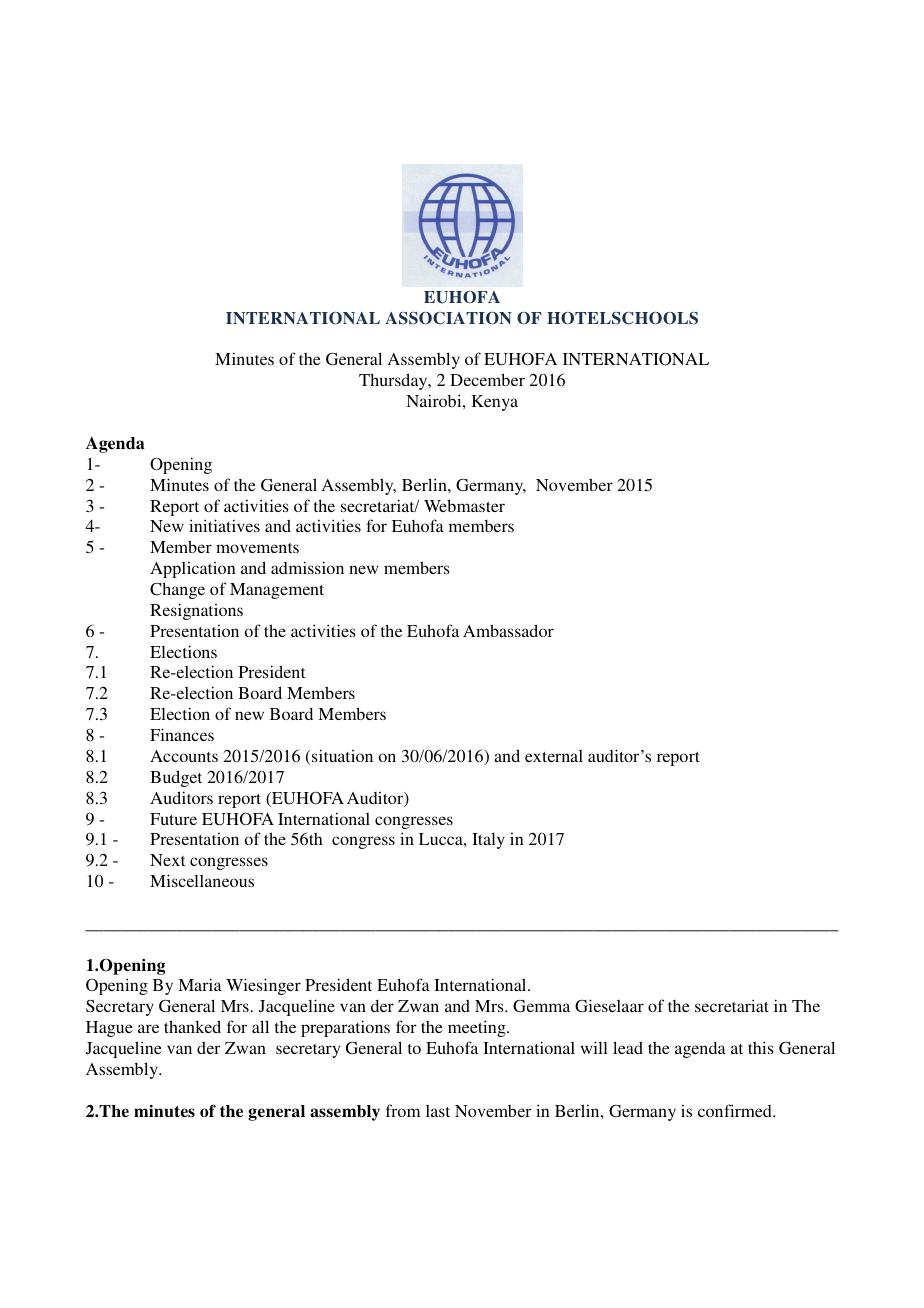 Image resolution: width=924 pixels, height=1308 pixels. Describe the element at coordinates (438, 1111) in the screenshot. I see `last` at that location.
